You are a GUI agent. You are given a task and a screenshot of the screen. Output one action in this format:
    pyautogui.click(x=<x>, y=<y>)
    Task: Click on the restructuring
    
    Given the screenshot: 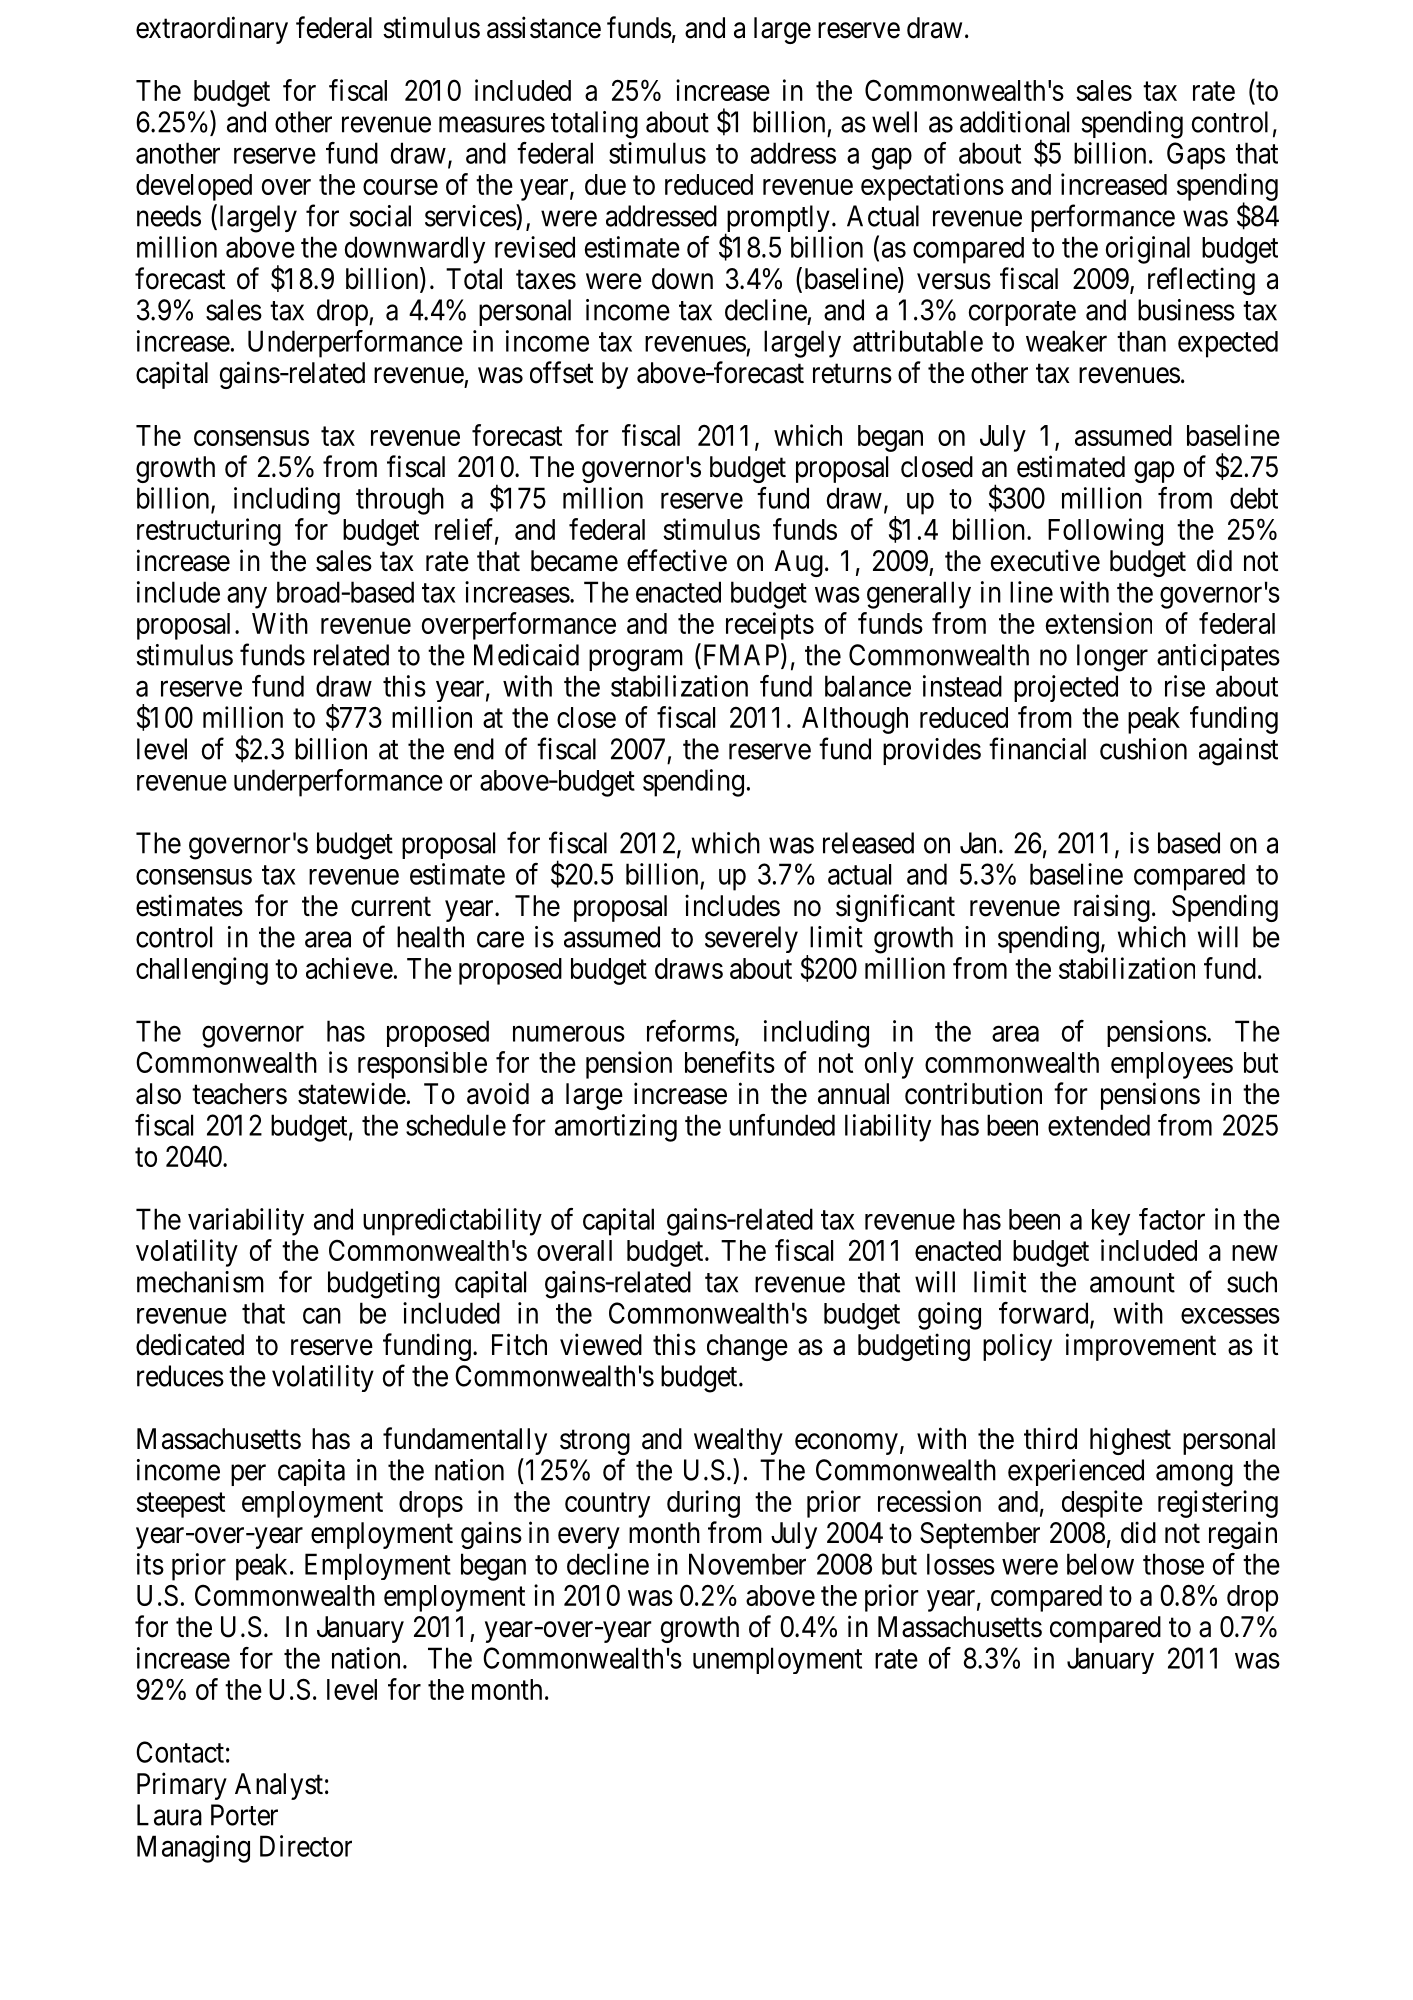 What is the action you would take?
    pyautogui.click(x=209, y=532)
